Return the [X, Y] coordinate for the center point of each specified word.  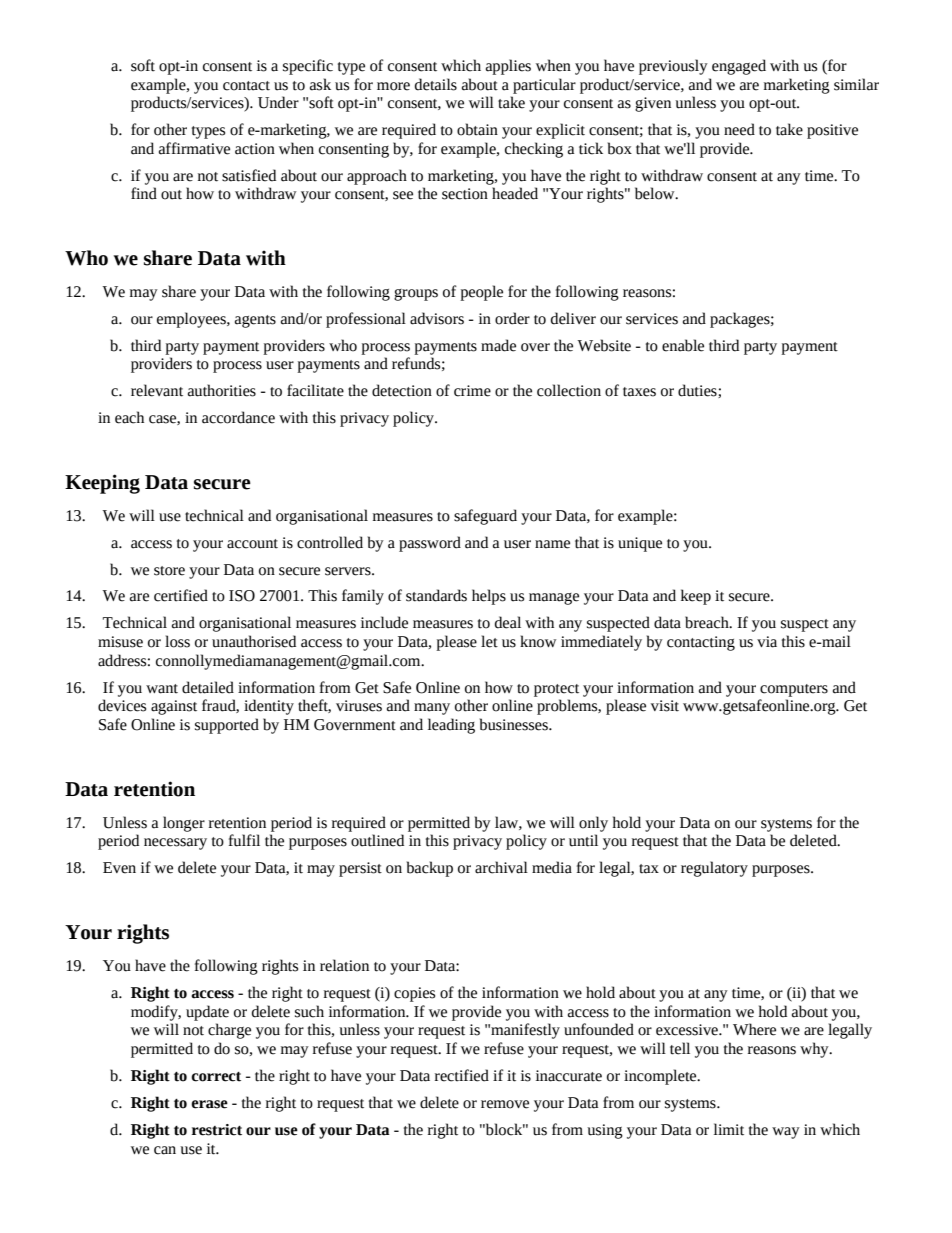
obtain [477, 129]
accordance [238, 417]
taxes [639, 392]
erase [209, 1104]
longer [184, 824]
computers [794, 690]
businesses [515, 724]
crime [472, 391]
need [739, 129]
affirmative [194, 148]
